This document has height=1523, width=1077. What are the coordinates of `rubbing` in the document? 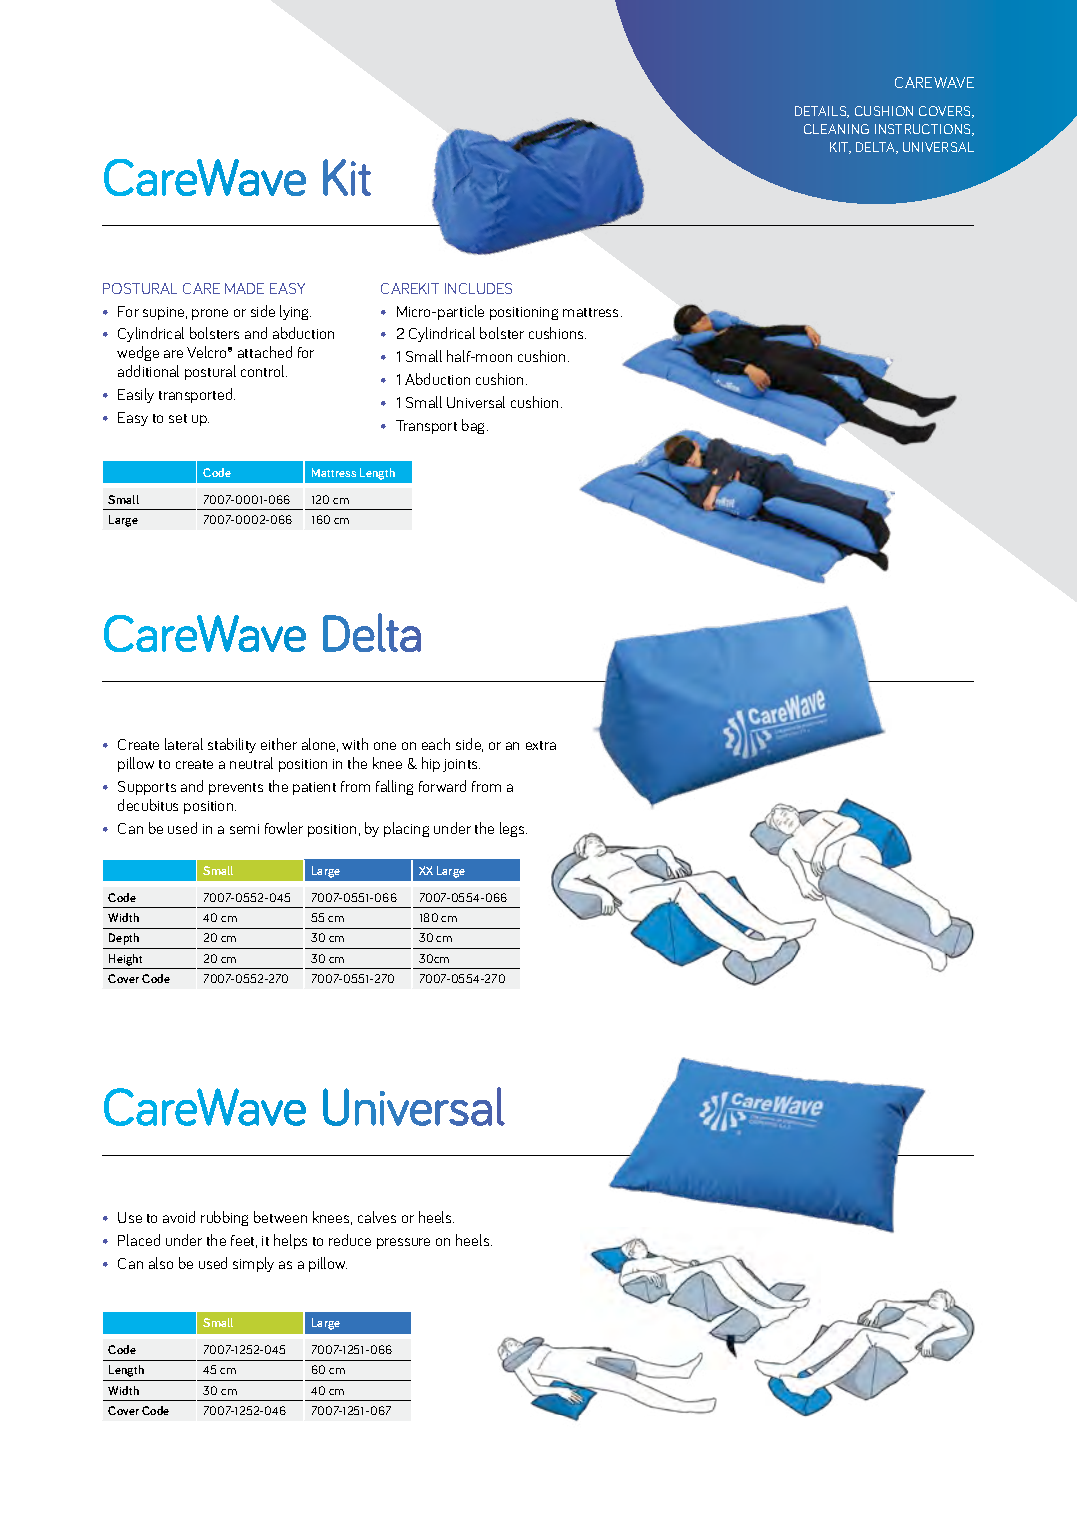 It's located at (224, 1218).
